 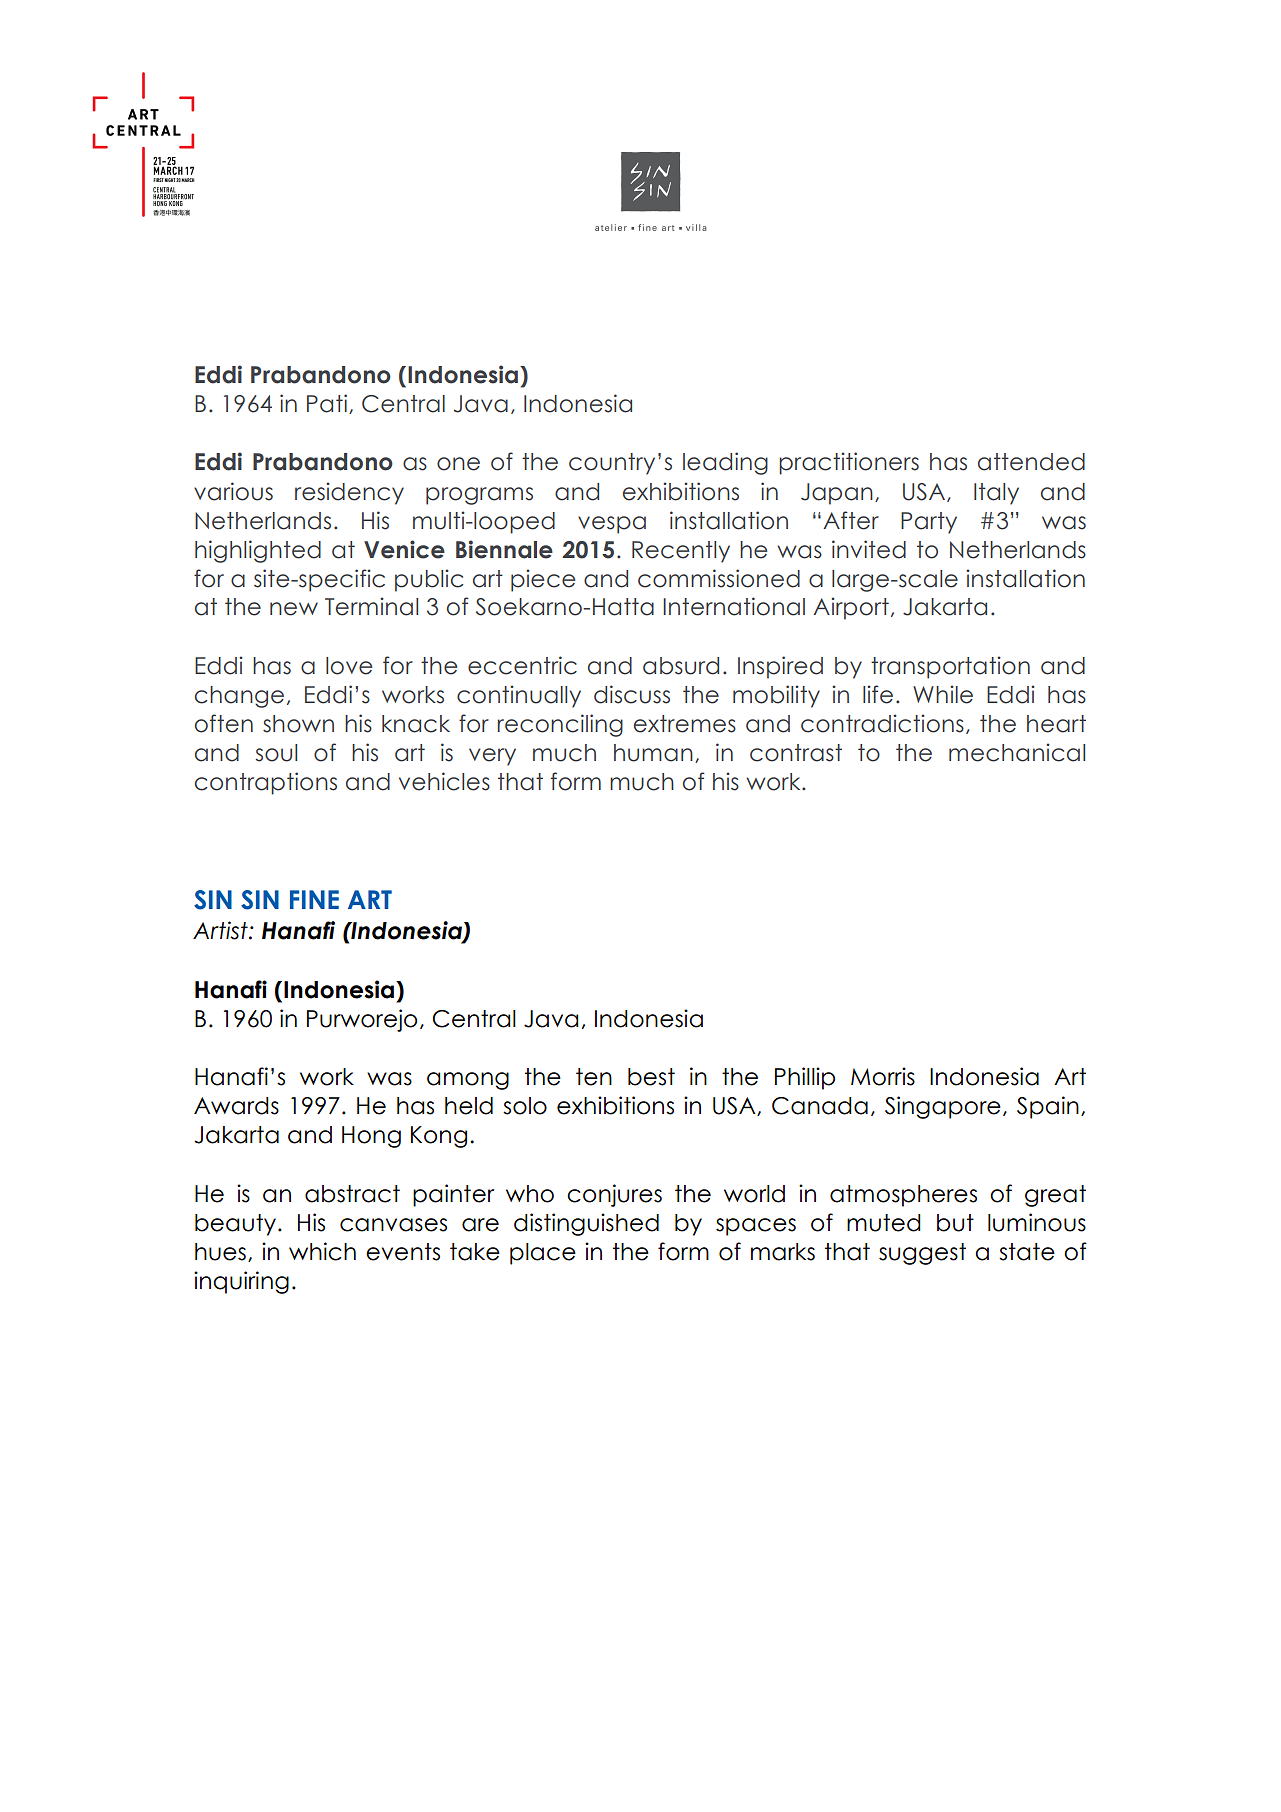 What do you see at coordinates (725, 463) in the screenshot?
I see `leading` at bounding box center [725, 463].
